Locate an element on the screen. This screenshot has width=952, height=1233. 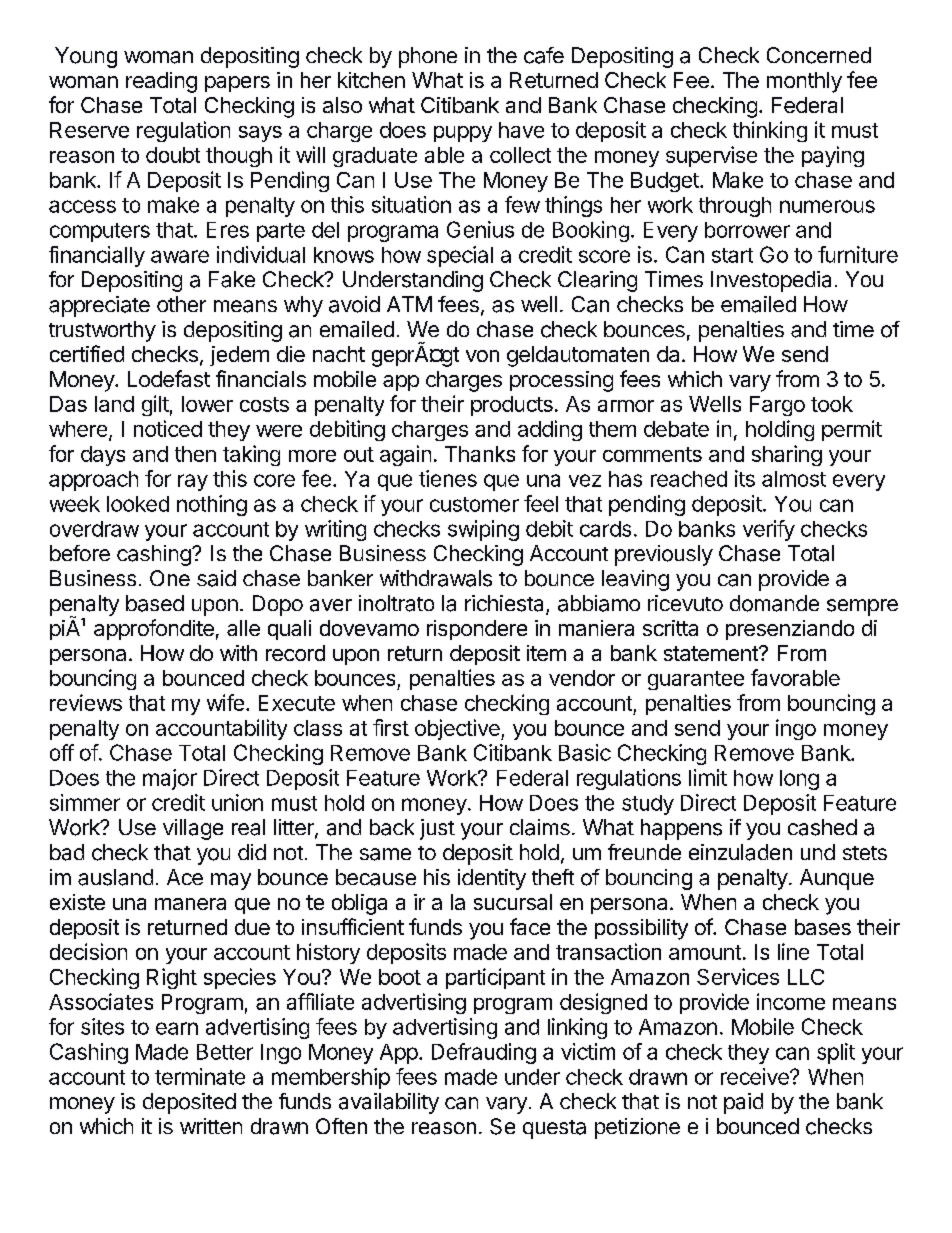
terminate is located at coordinates (200, 1076).
